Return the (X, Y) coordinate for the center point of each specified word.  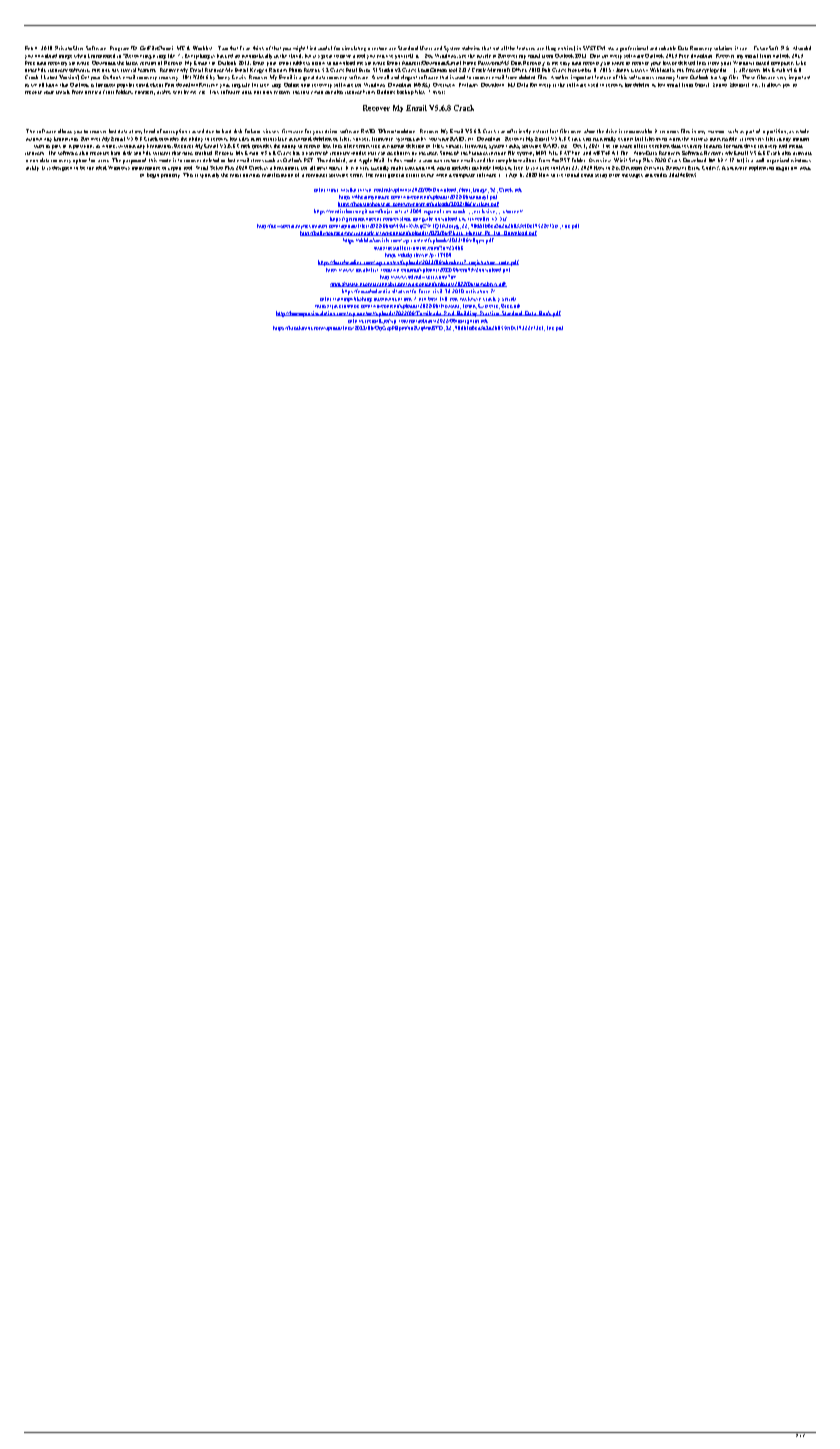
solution (723, 48)
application (761, 167)
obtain (408, 131)
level (149, 131)
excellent (659, 146)
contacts (145, 93)
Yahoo (720, 83)
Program (119, 48)
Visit (439, 92)
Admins (471, 48)
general (395, 174)
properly (170, 174)
